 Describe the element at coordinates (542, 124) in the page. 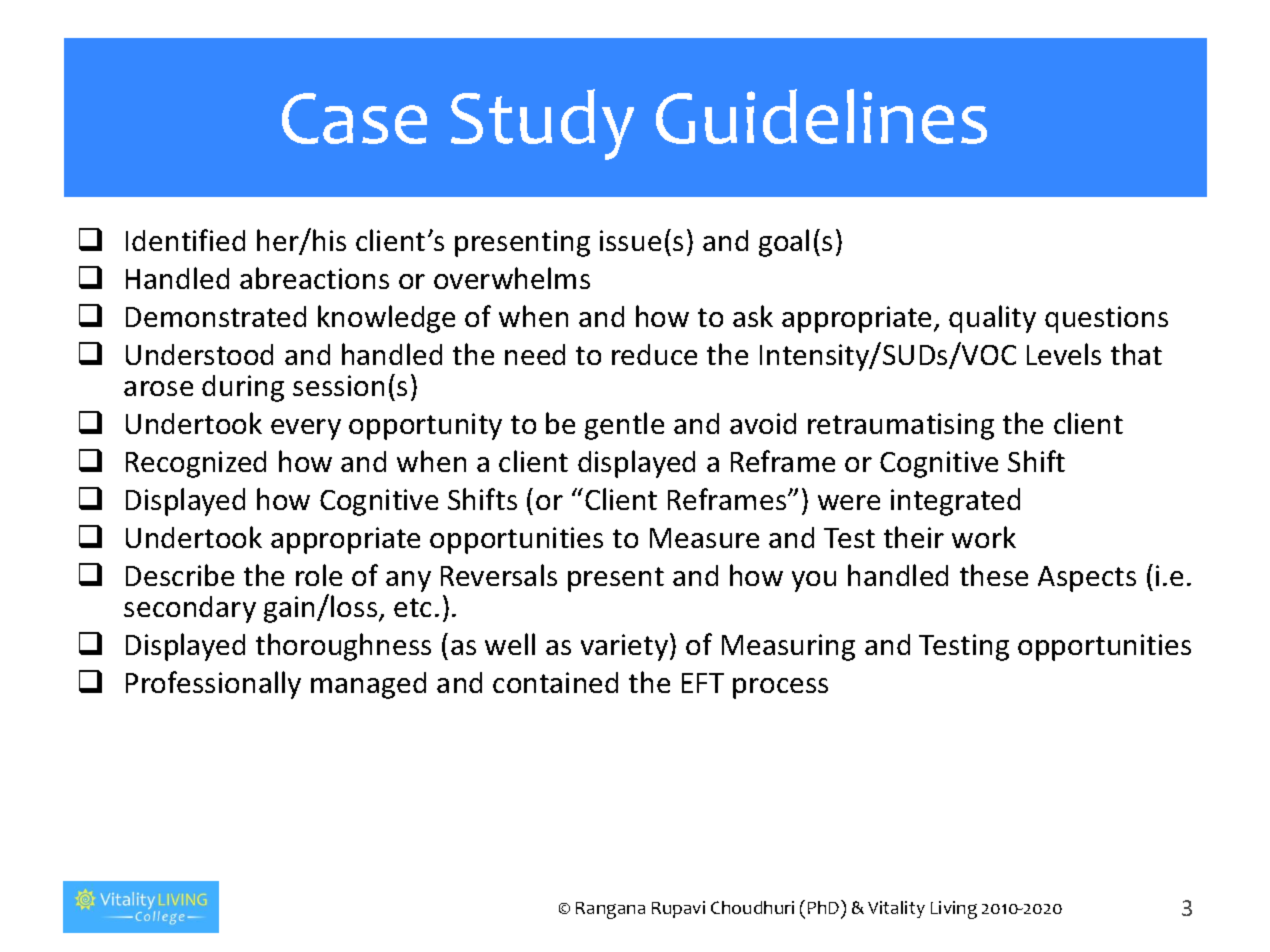

I see `Study` at that location.
